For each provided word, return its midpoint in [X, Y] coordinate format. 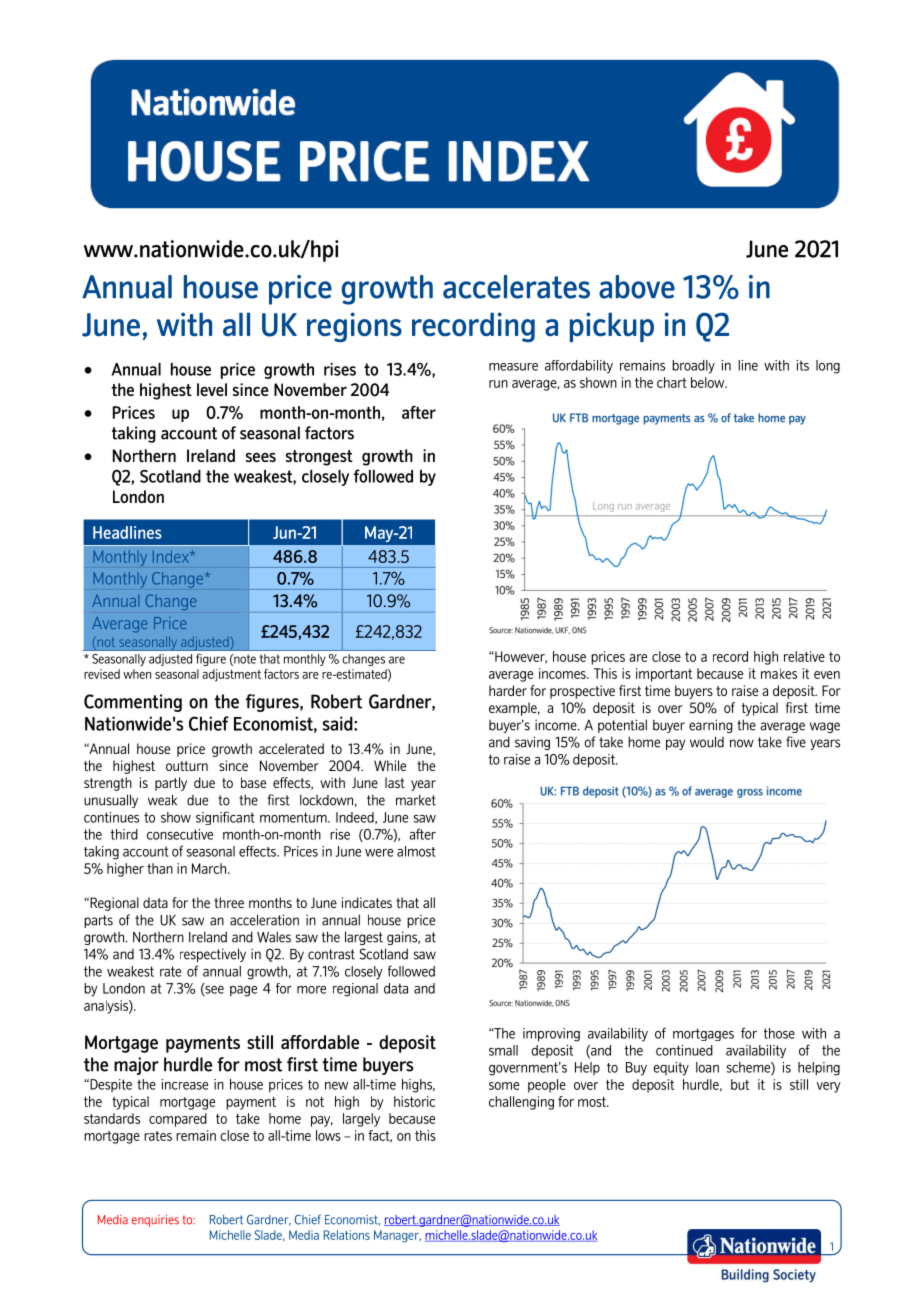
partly [171, 784]
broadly [693, 367]
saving [532, 743]
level [212, 389]
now [742, 743]
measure [513, 367]
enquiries [155, 1221]
